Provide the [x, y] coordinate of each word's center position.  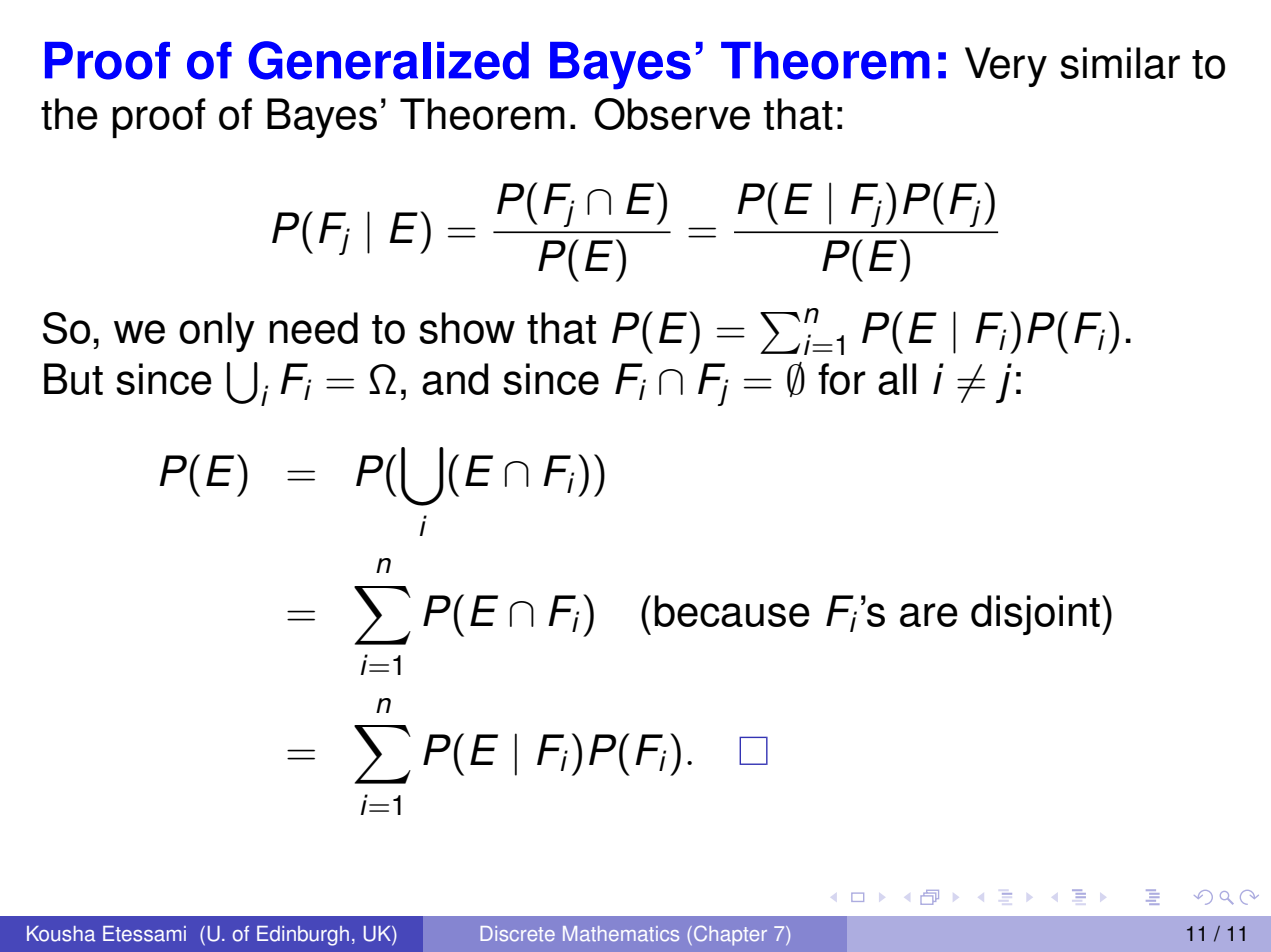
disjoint [1035, 615]
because [732, 611]
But [73, 379]
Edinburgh [303, 936]
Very [1006, 67]
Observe [672, 114]
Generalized [388, 60]
